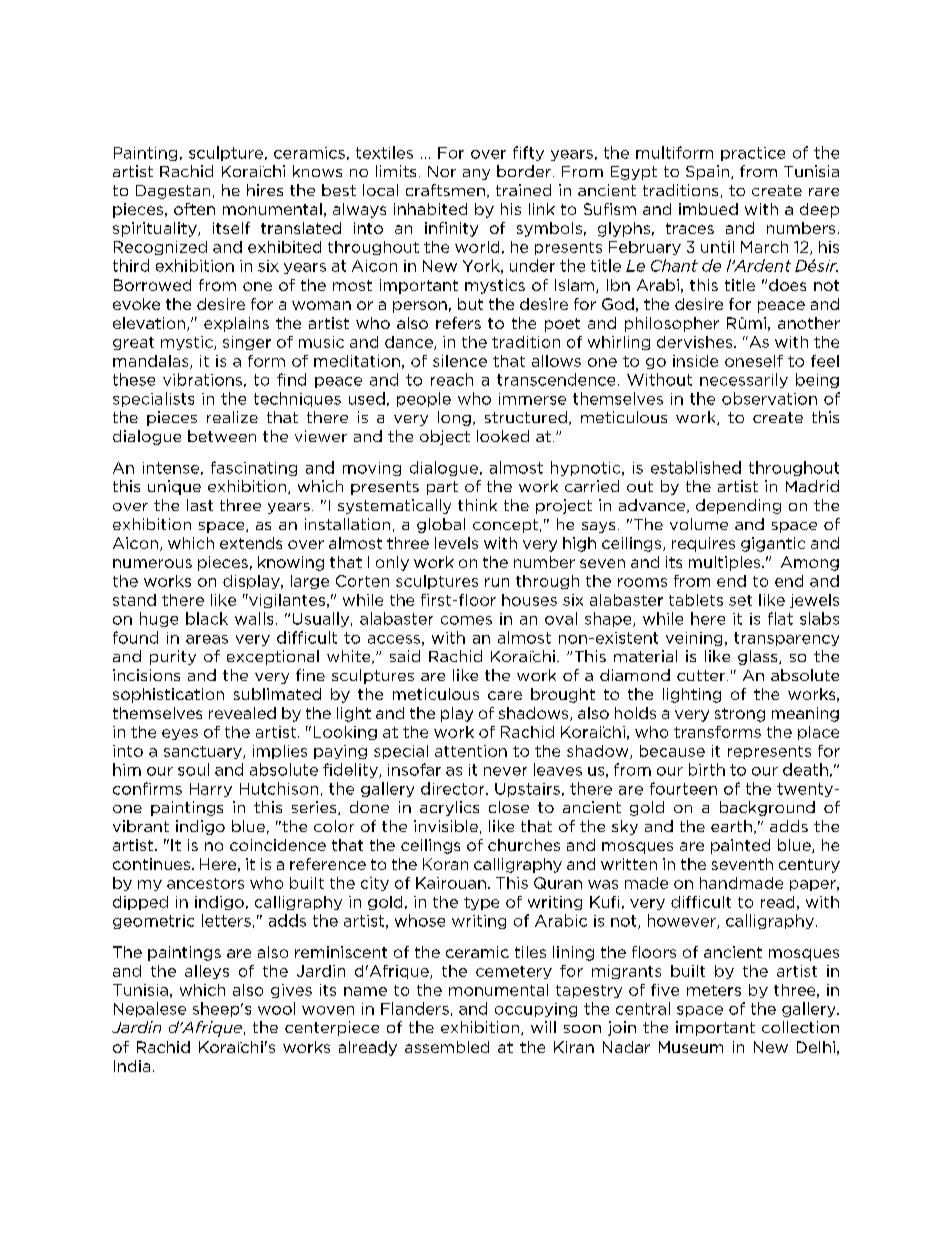  Describe the element at coordinates (204, 752) in the screenshot. I see `sanctuary` at that location.
